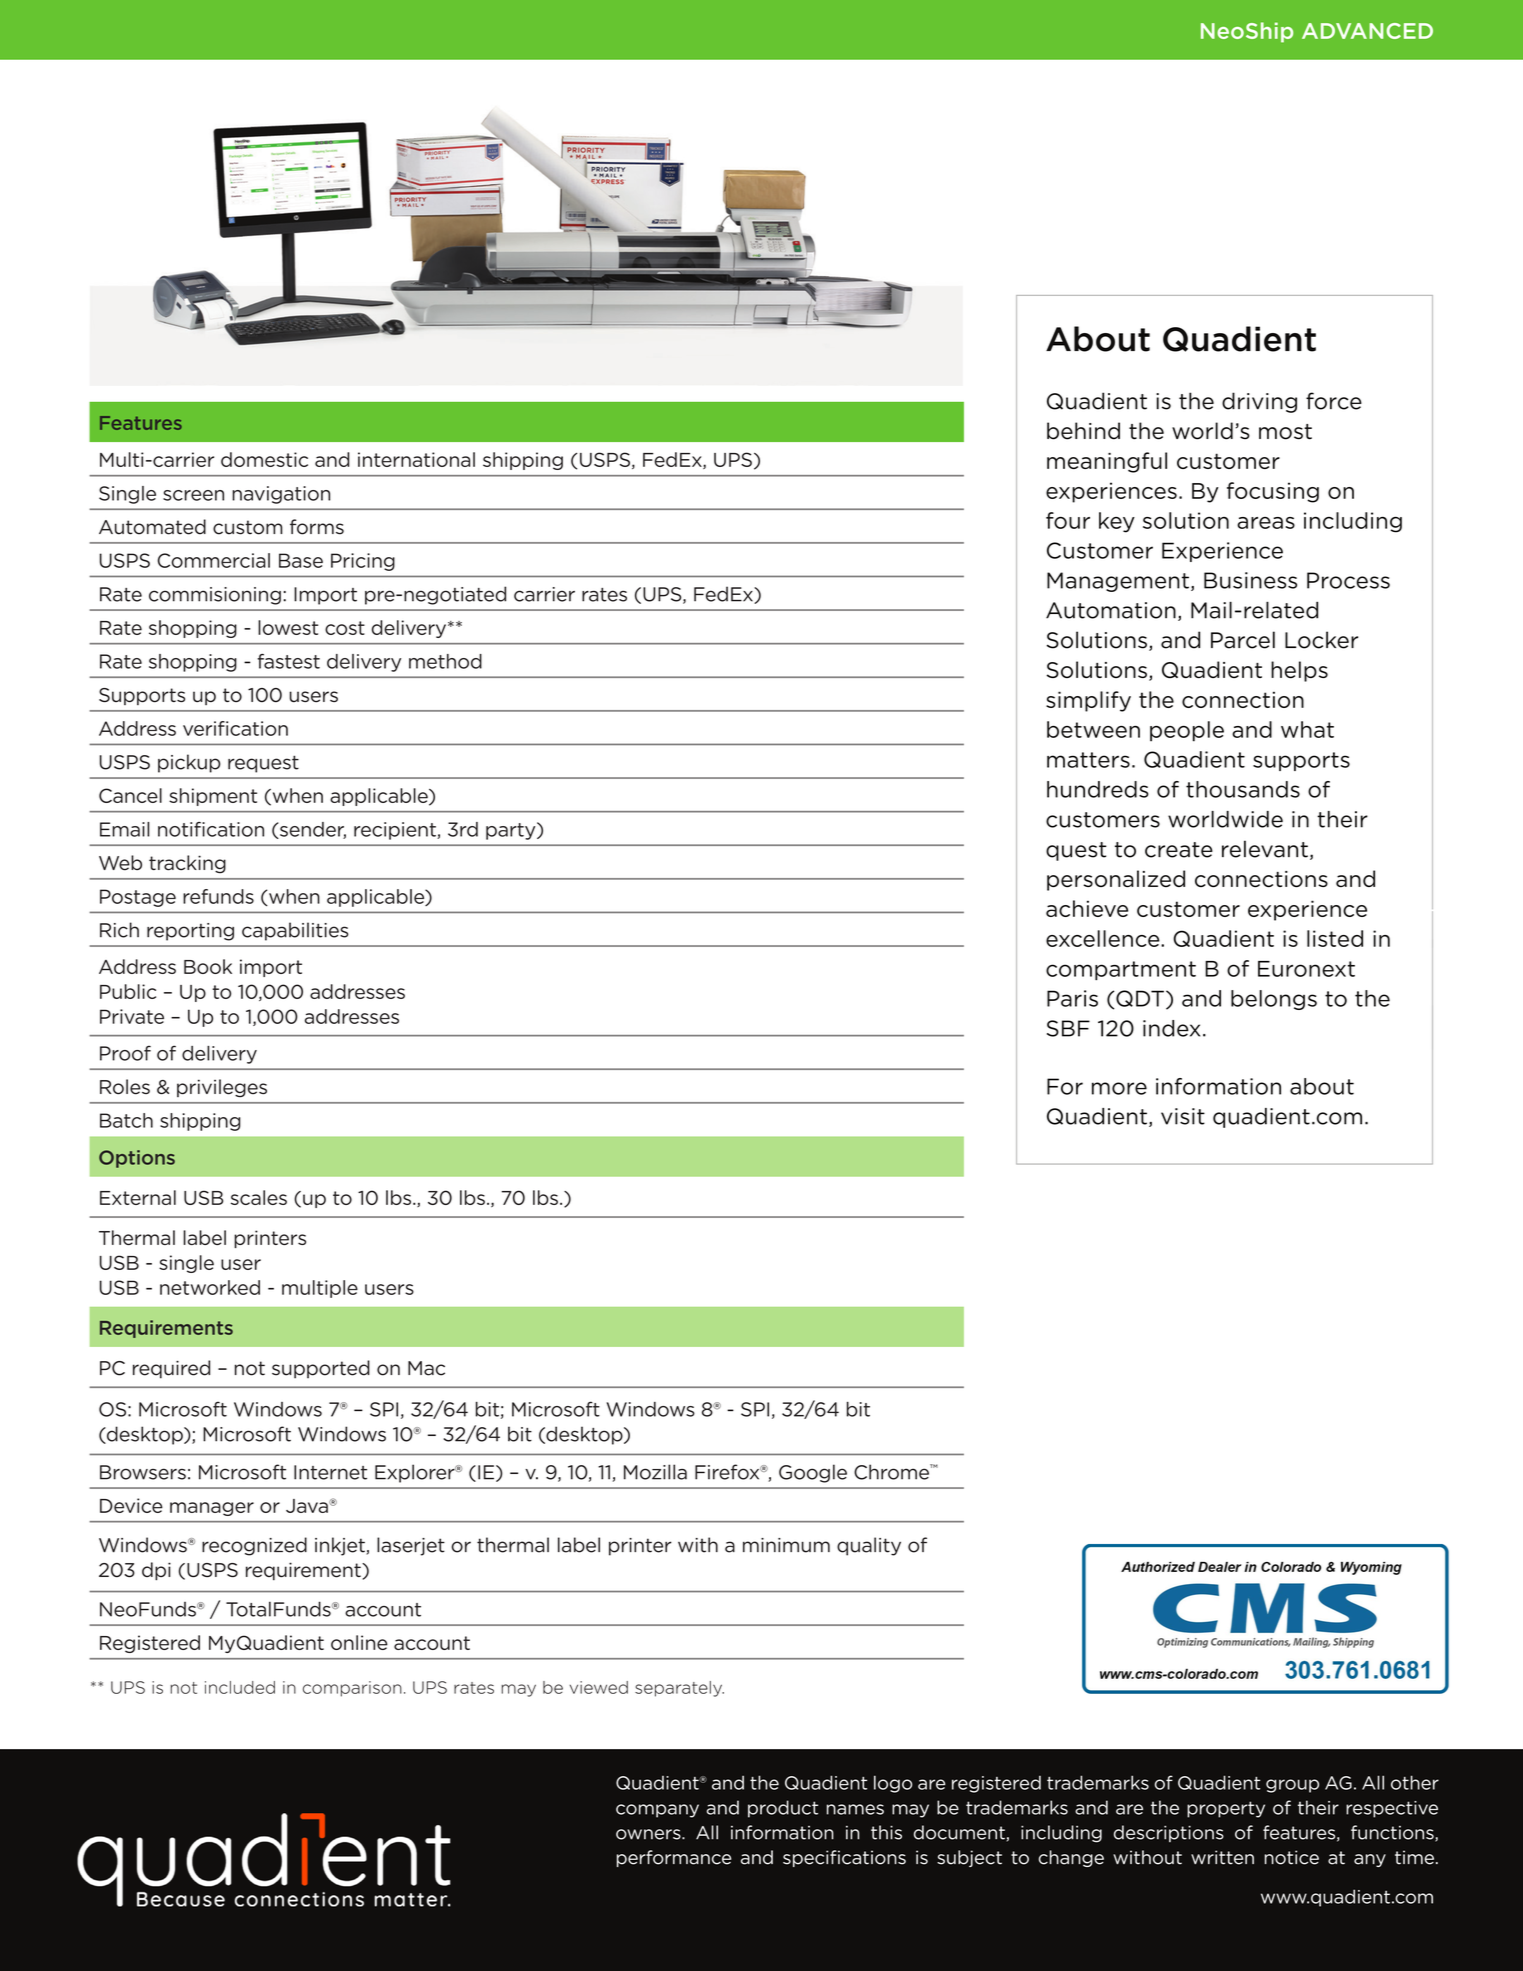 The width and height of the screenshot is (1523, 1971). I want to click on capabilities, so click(295, 931).
